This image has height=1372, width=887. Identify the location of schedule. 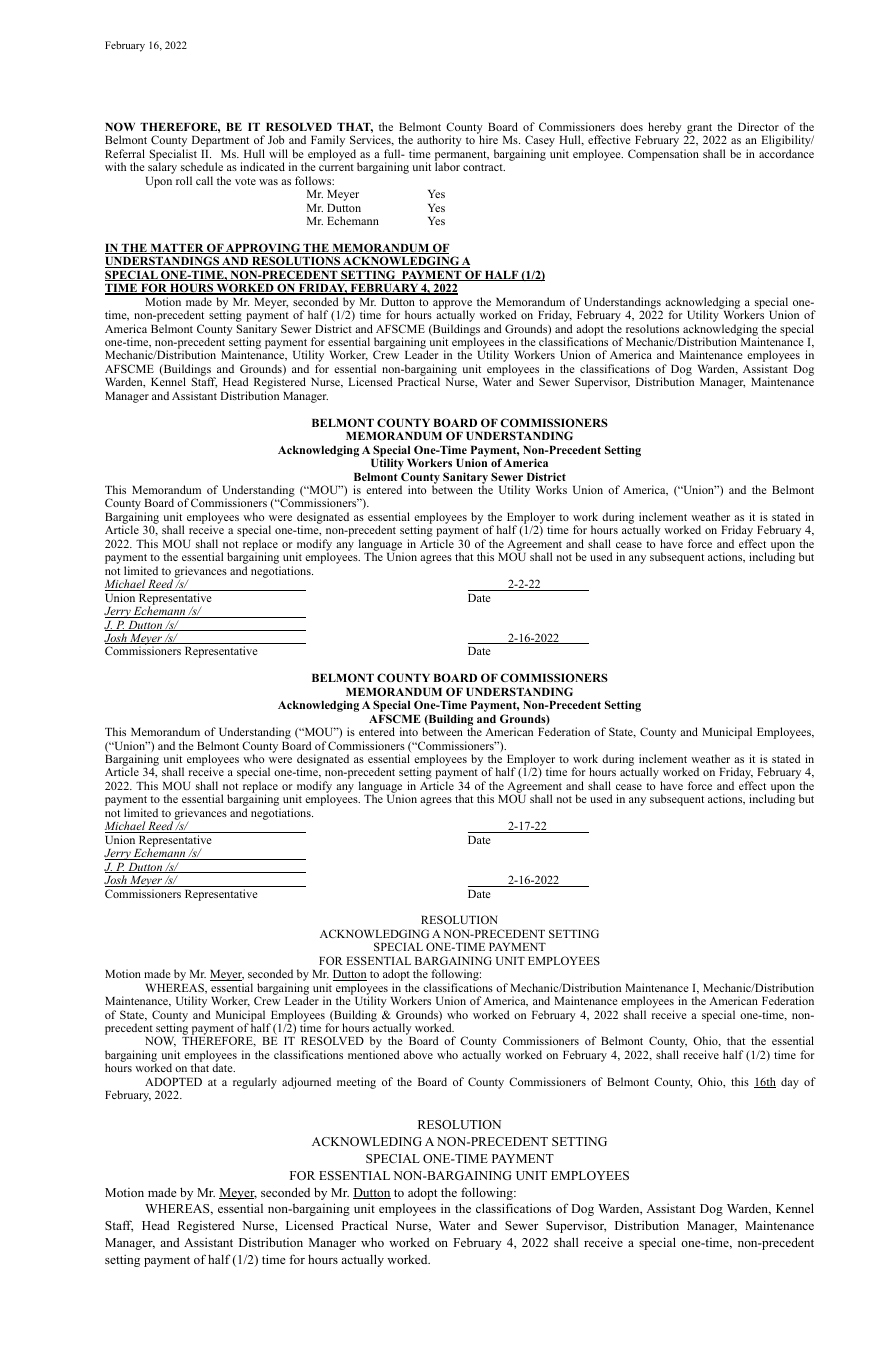
(202, 166).
